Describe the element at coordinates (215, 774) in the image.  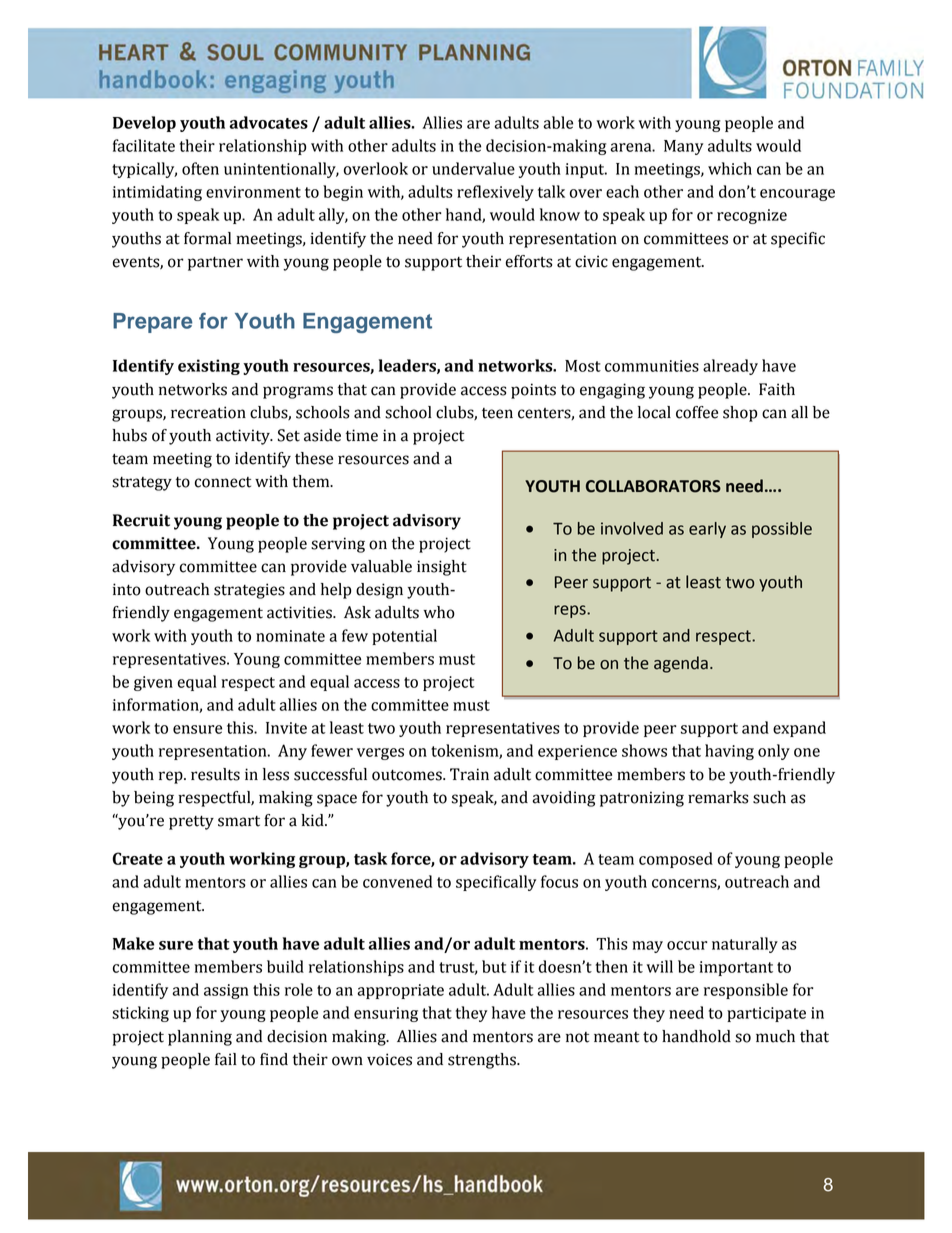
I see `results` at that location.
